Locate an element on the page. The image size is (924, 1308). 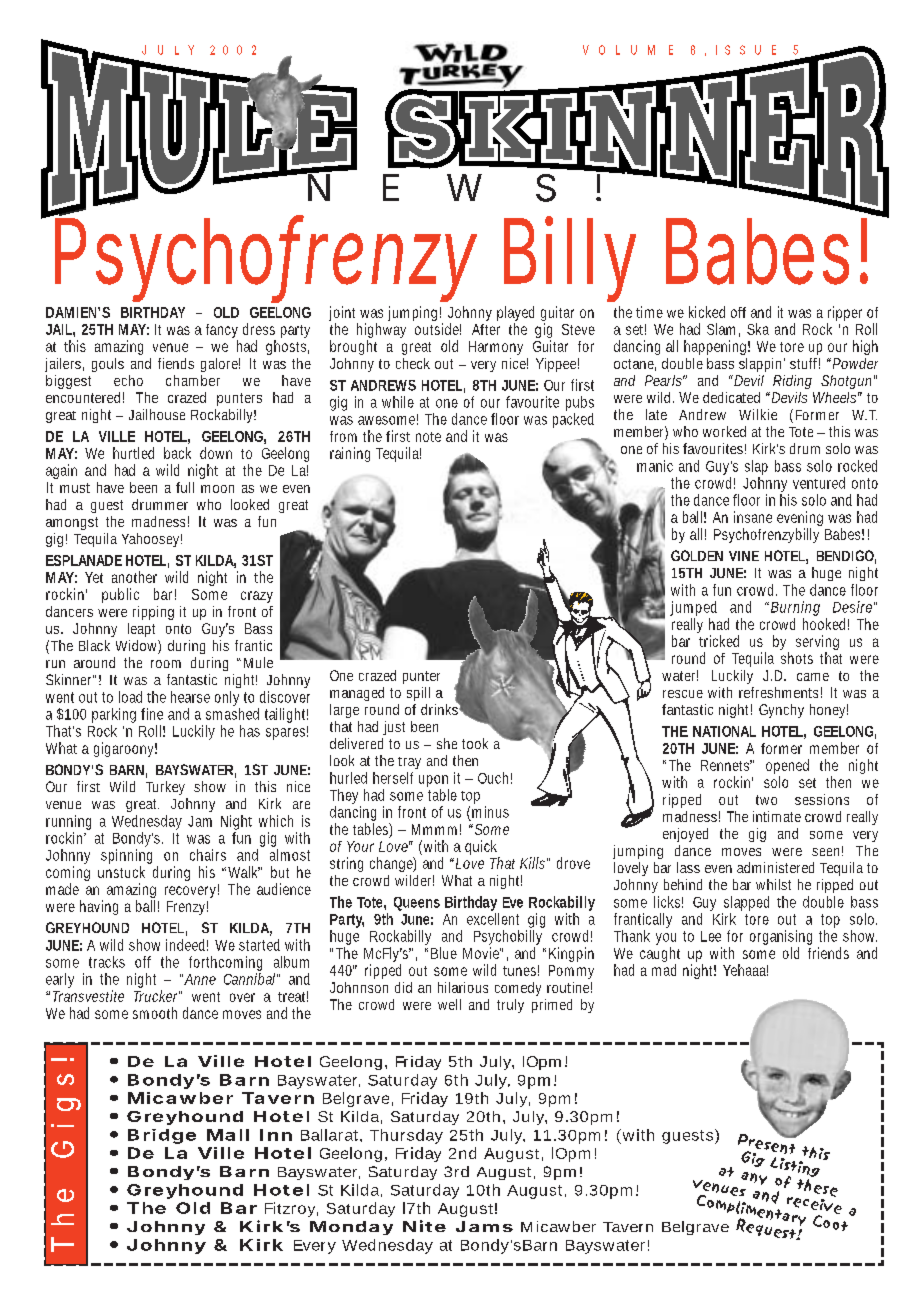
Turkey is located at coordinates (165, 788).
